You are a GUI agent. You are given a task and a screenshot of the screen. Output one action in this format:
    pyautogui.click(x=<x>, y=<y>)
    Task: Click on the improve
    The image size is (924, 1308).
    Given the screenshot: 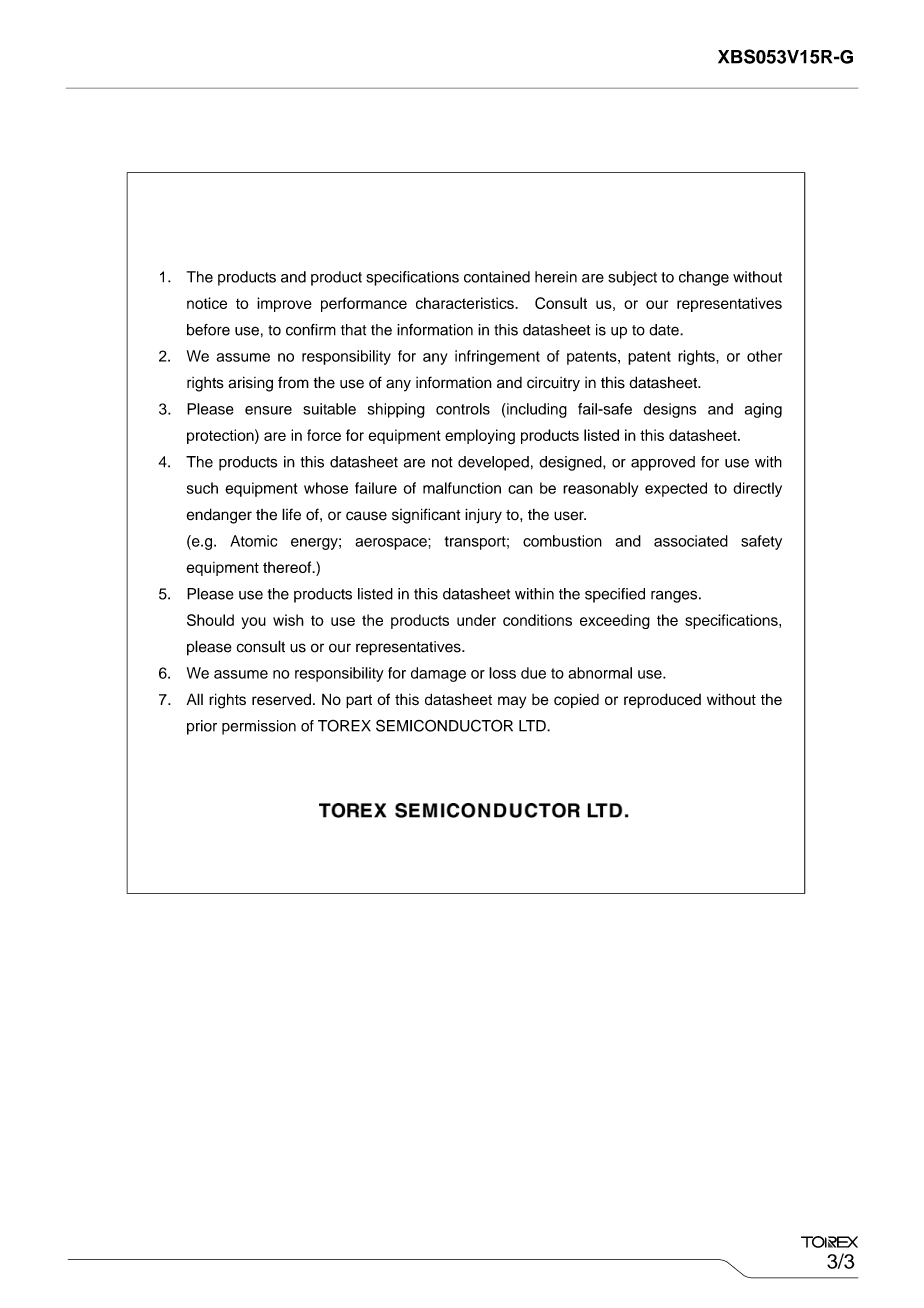 What is the action you would take?
    pyautogui.click(x=284, y=304)
